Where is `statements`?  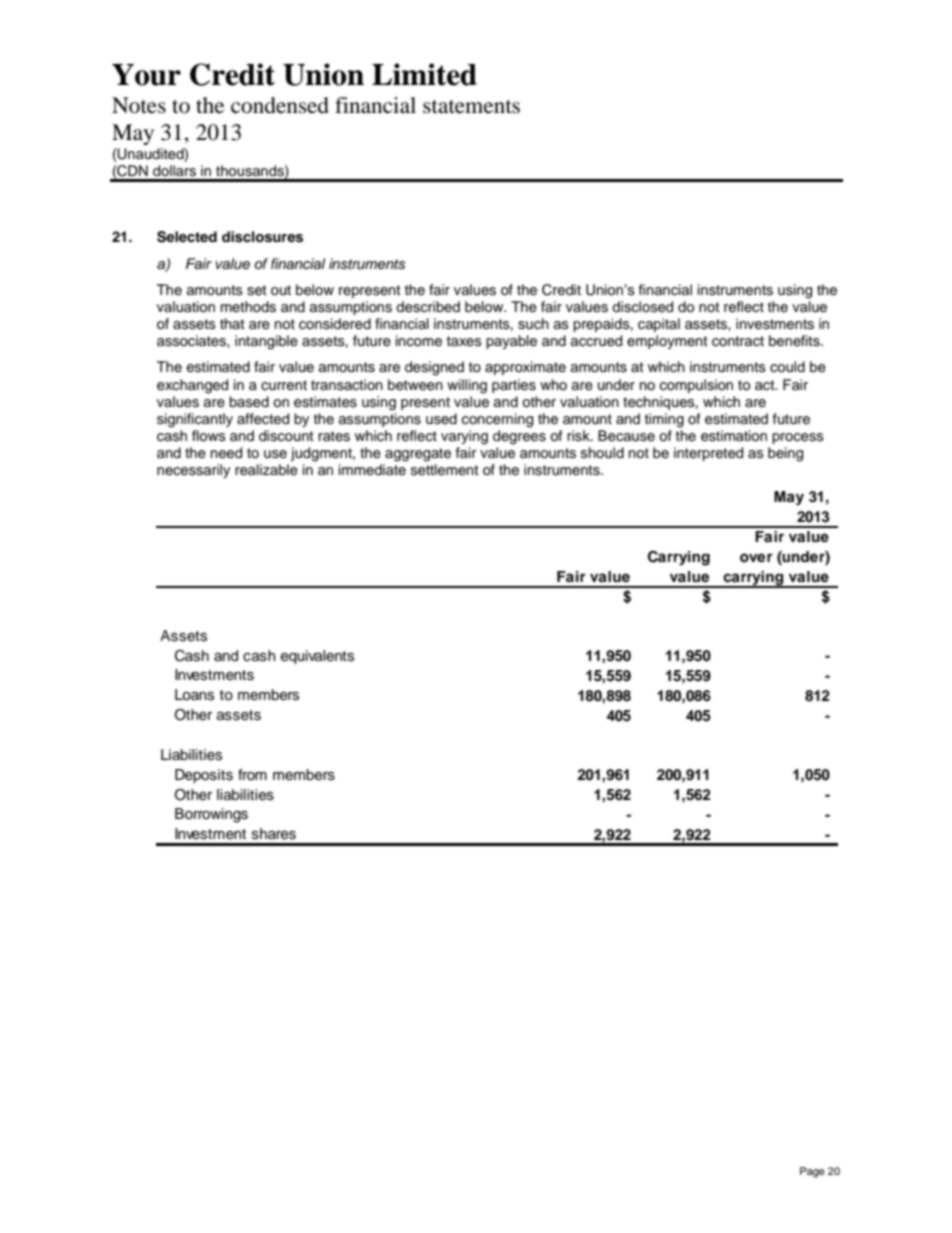
statements is located at coordinates (471, 107).
